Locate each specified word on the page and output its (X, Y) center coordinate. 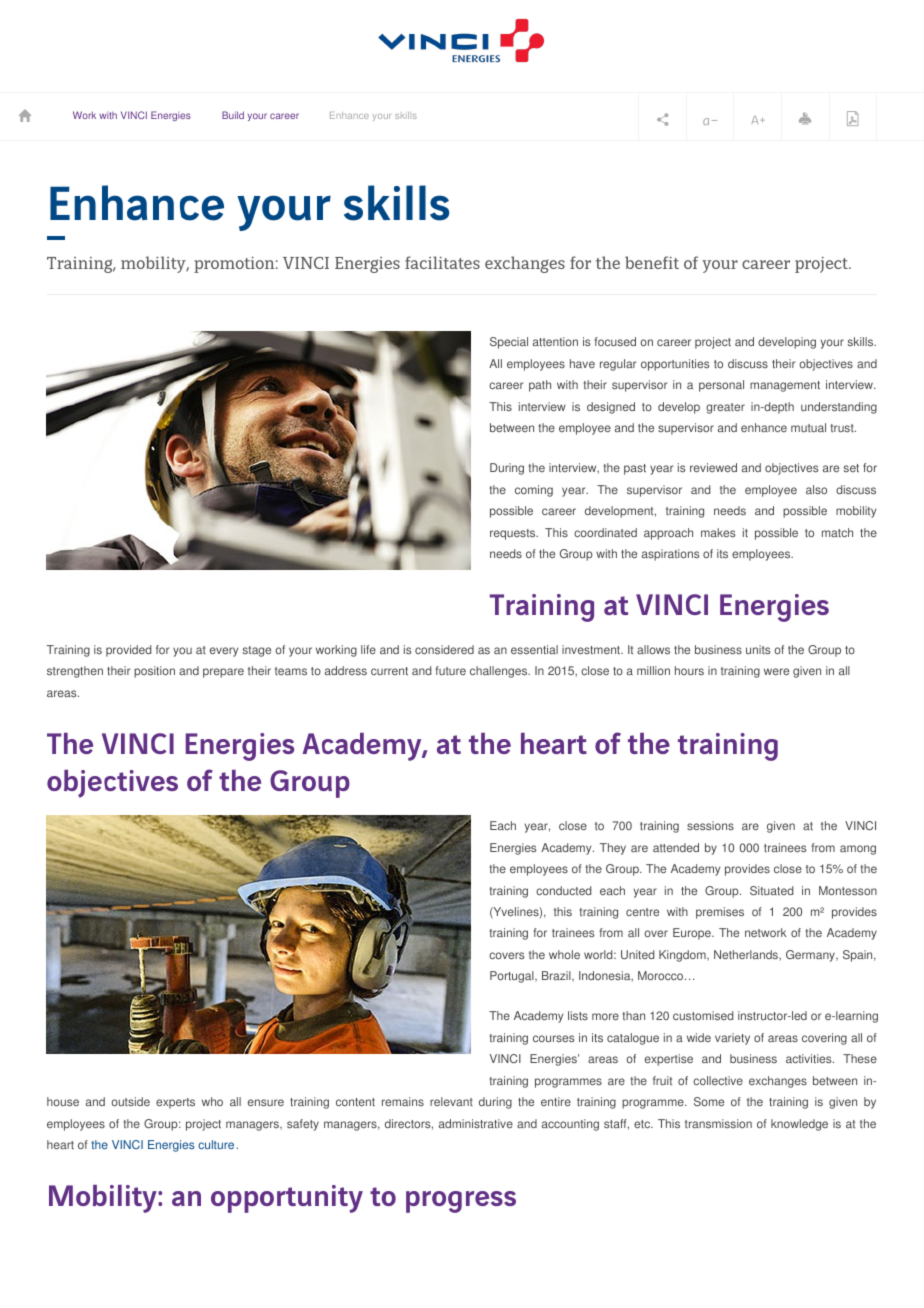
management (785, 386)
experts (175, 1103)
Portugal (513, 977)
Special (509, 343)
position (154, 672)
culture (216, 1144)
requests (514, 534)
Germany (812, 956)
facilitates (442, 262)
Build (233, 115)
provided (128, 651)
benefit (652, 262)
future (451, 670)
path (540, 386)
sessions (710, 825)
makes (718, 532)
